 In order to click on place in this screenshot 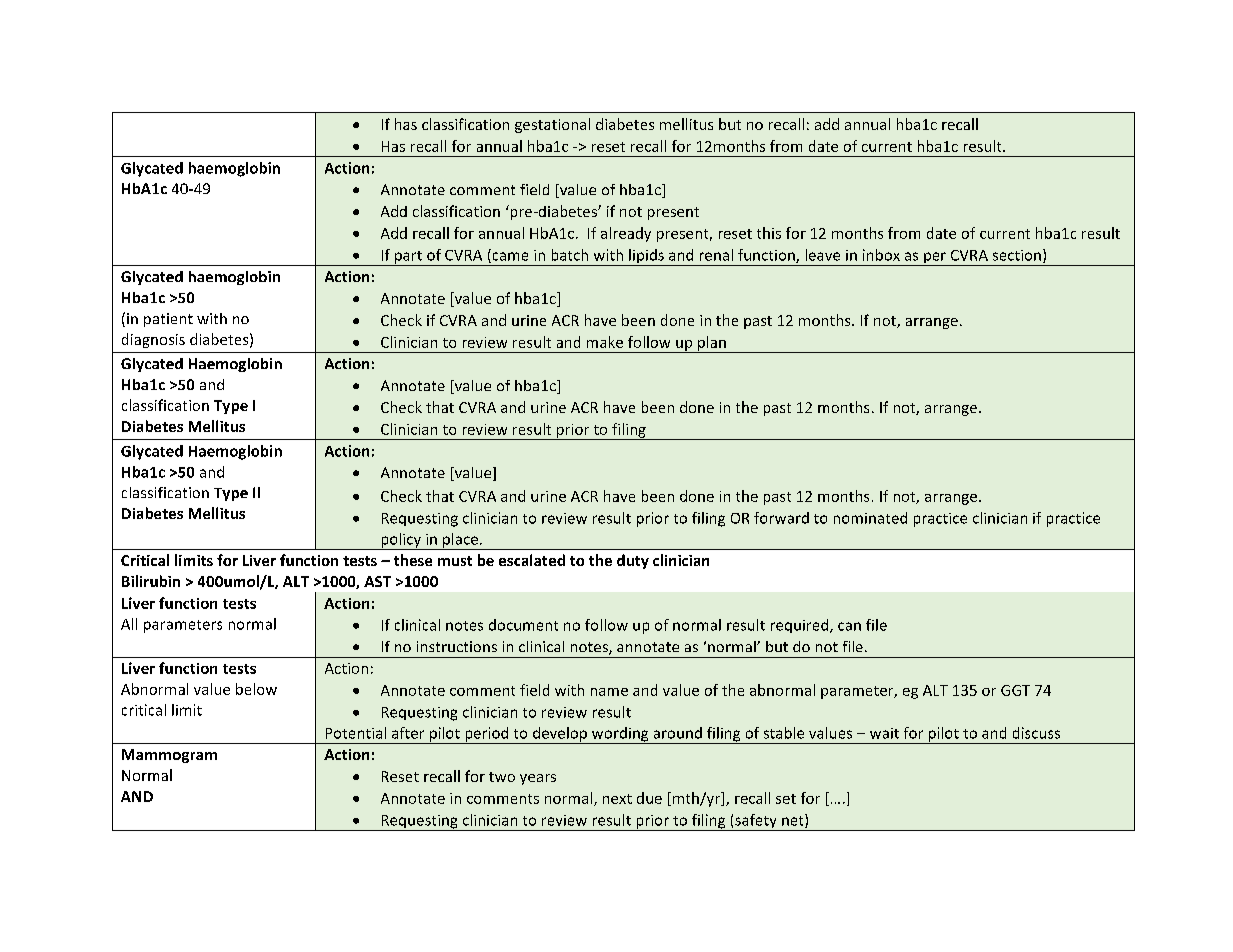, I will do `click(460, 541)`.
